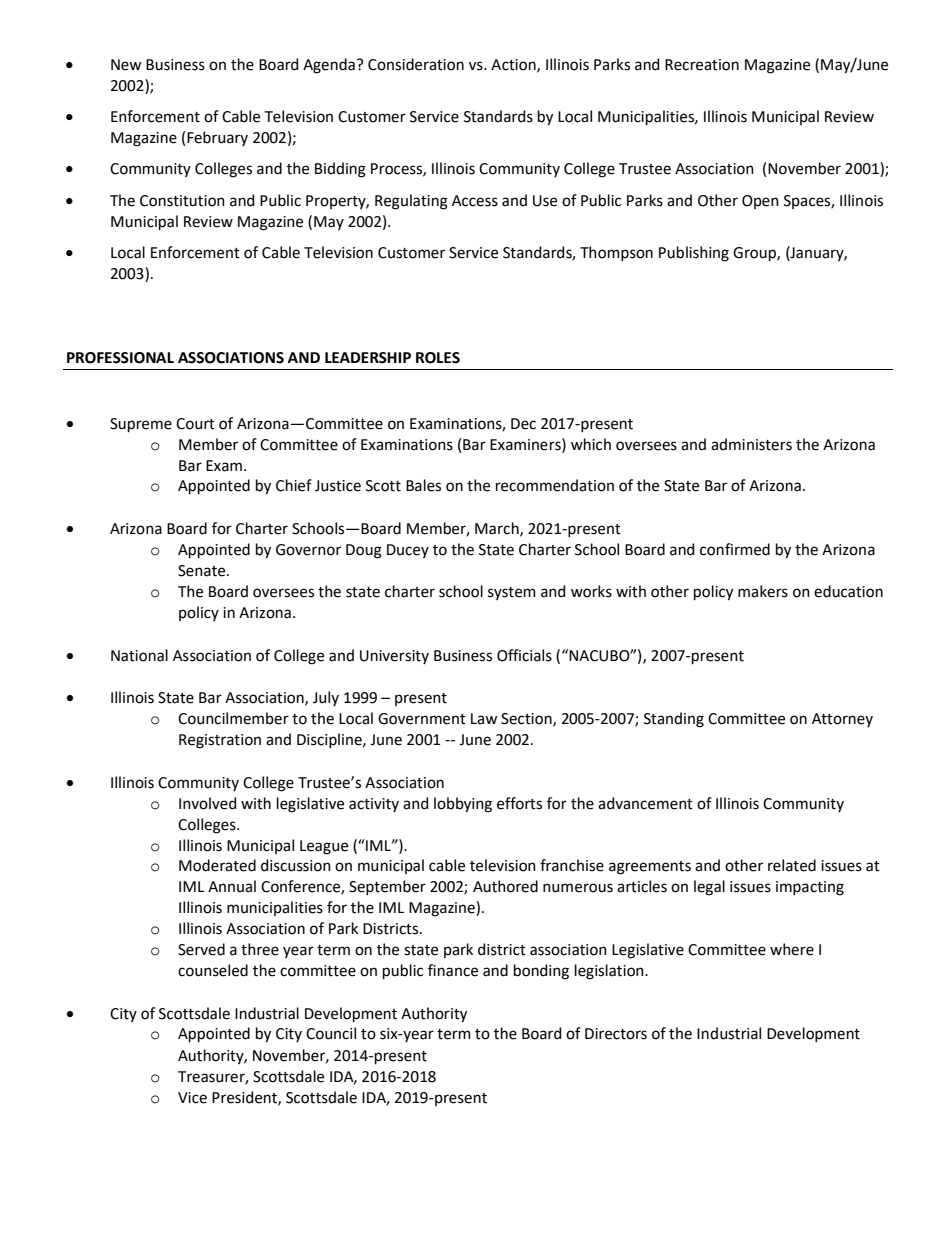  What do you see at coordinates (463, 805) in the document?
I see `lobbying` at bounding box center [463, 805].
